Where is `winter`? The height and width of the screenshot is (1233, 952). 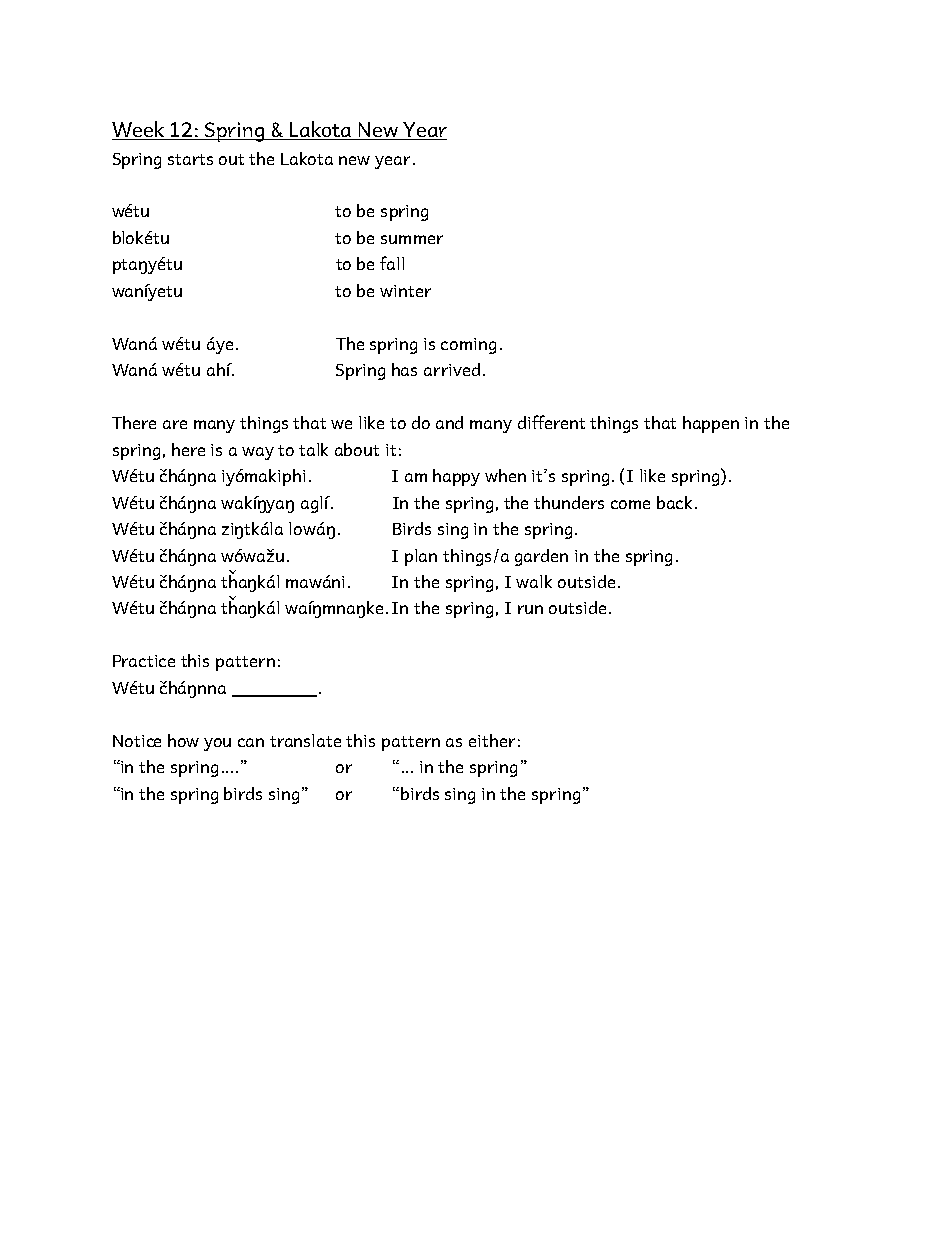
winter is located at coordinates (405, 291).
